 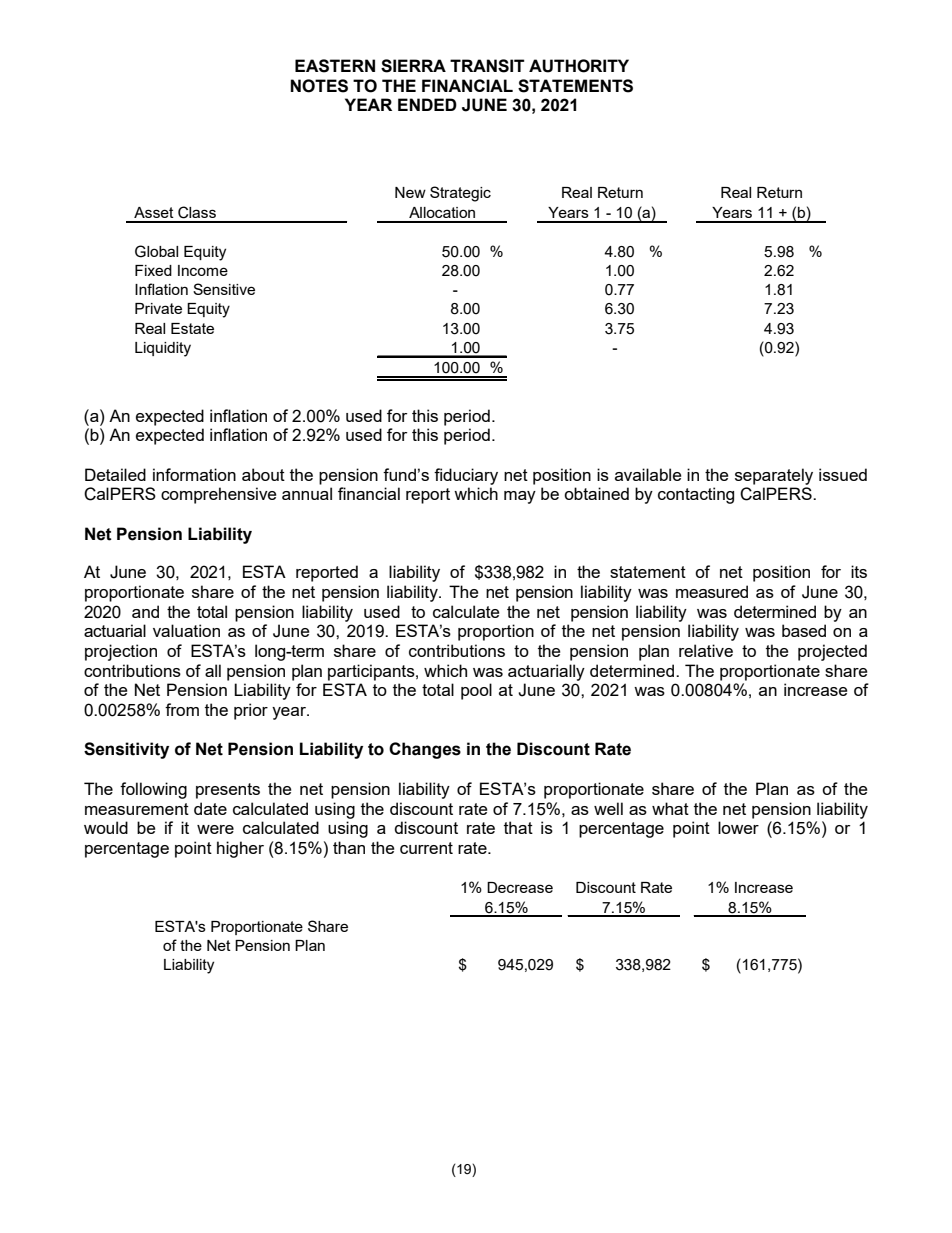 What do you see at coordinates (319, 86) in the page?
I see `NOTES` at bounding box center [319, 86].
